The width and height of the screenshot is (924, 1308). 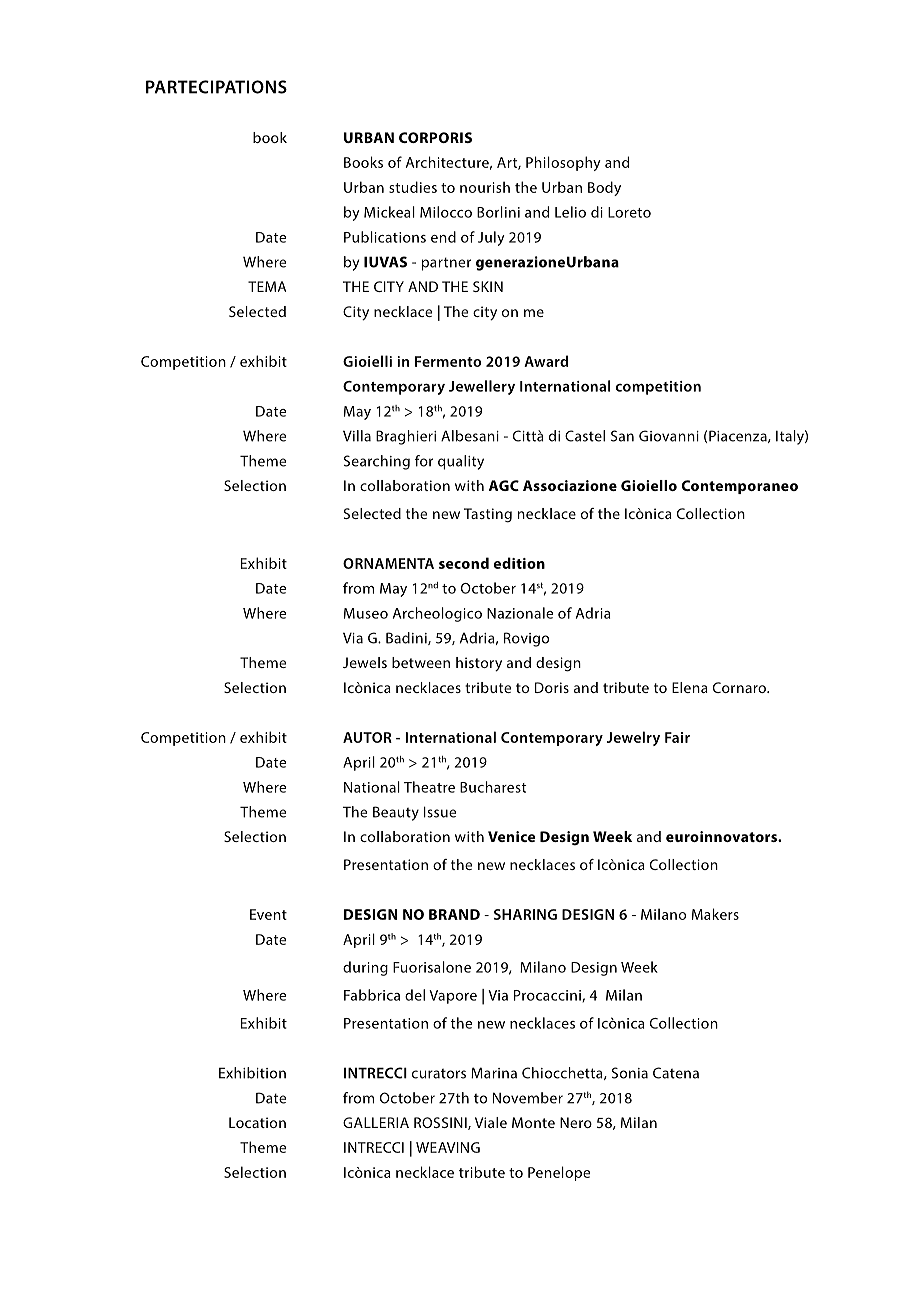 What do you see at coordinates (629, 1073) in the screenshot?
I see `Sonia` at bounding box center [629, 1073].
